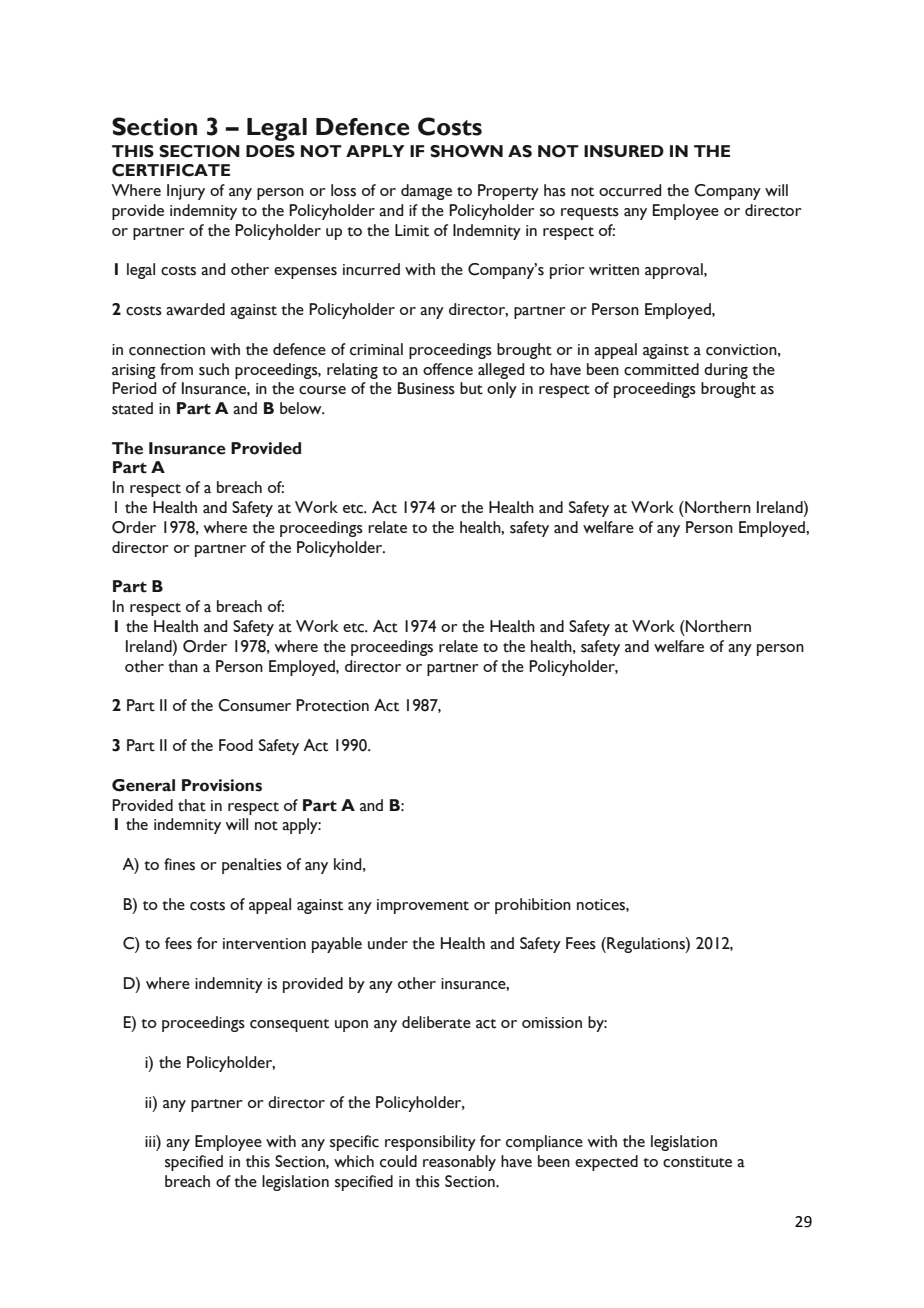  I want to click on responsibility, so click(430, 1143).
